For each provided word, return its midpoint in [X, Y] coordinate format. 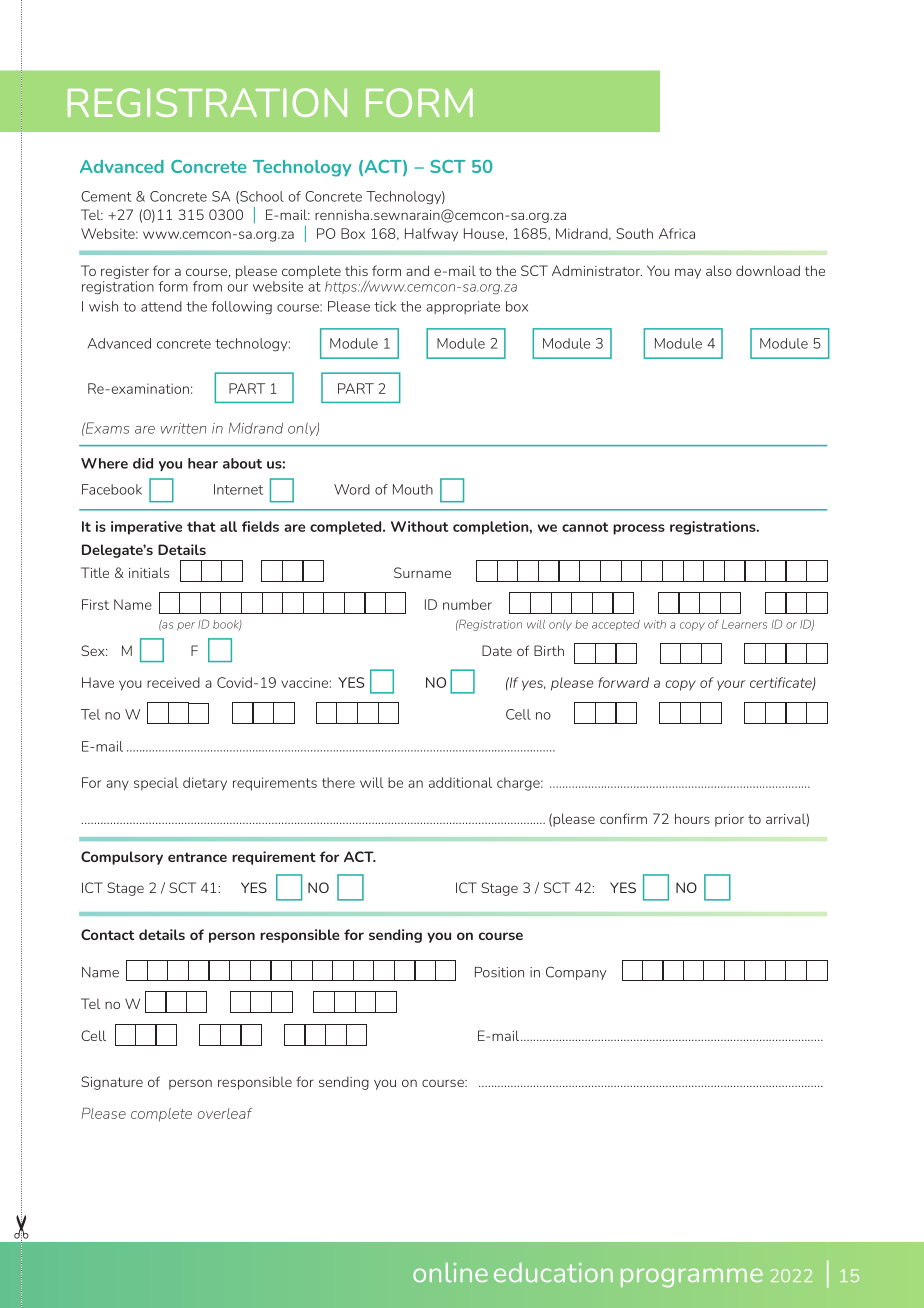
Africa [677, 233]
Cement [106, 196]
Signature [112, 1083]
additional [460, 782]
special [156, 784]
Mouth [413, 489]
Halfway [431, 235]
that [201, 526]
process [639, 529]
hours [692, 818]
